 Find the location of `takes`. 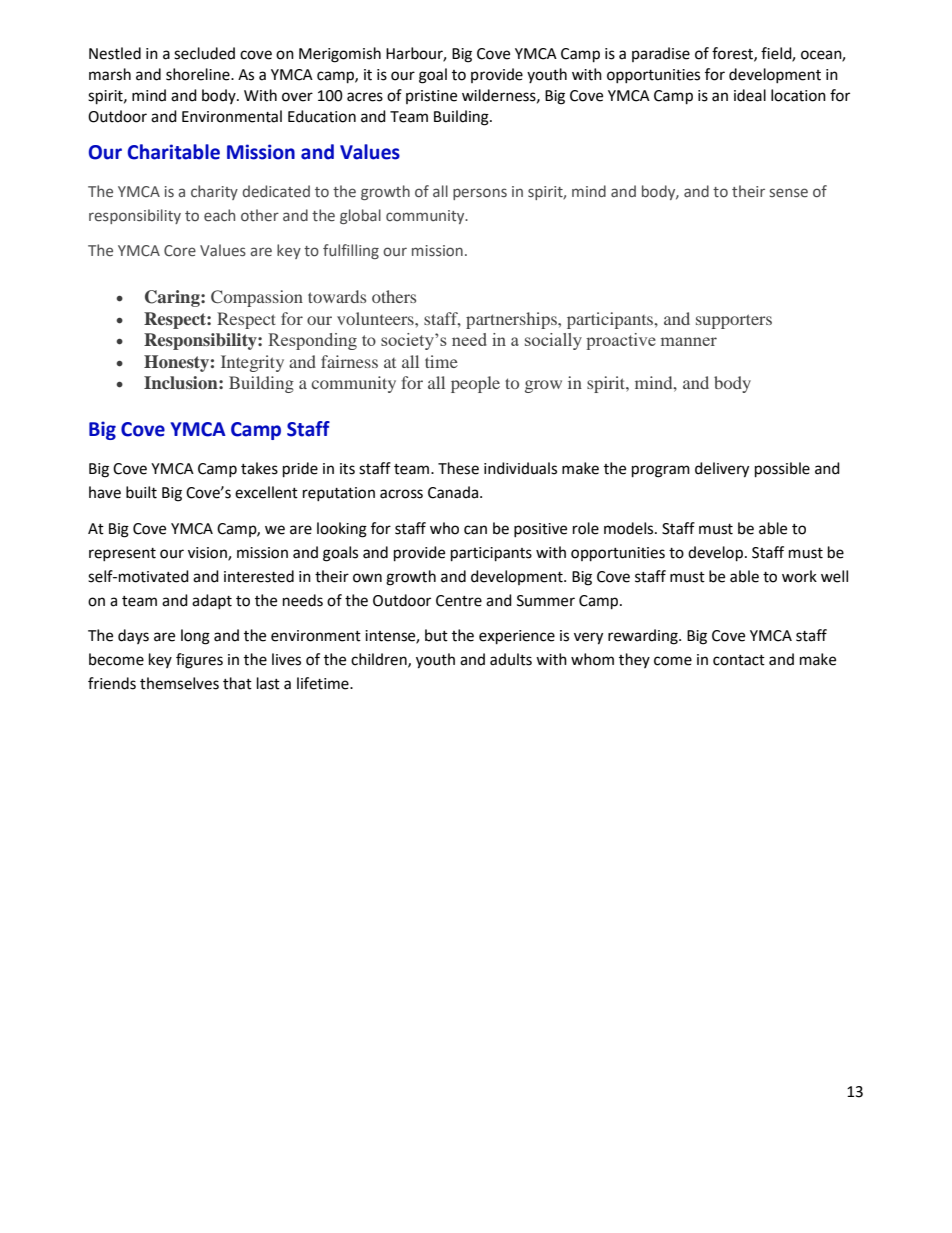

takes is located at coordinates (259, 468).
